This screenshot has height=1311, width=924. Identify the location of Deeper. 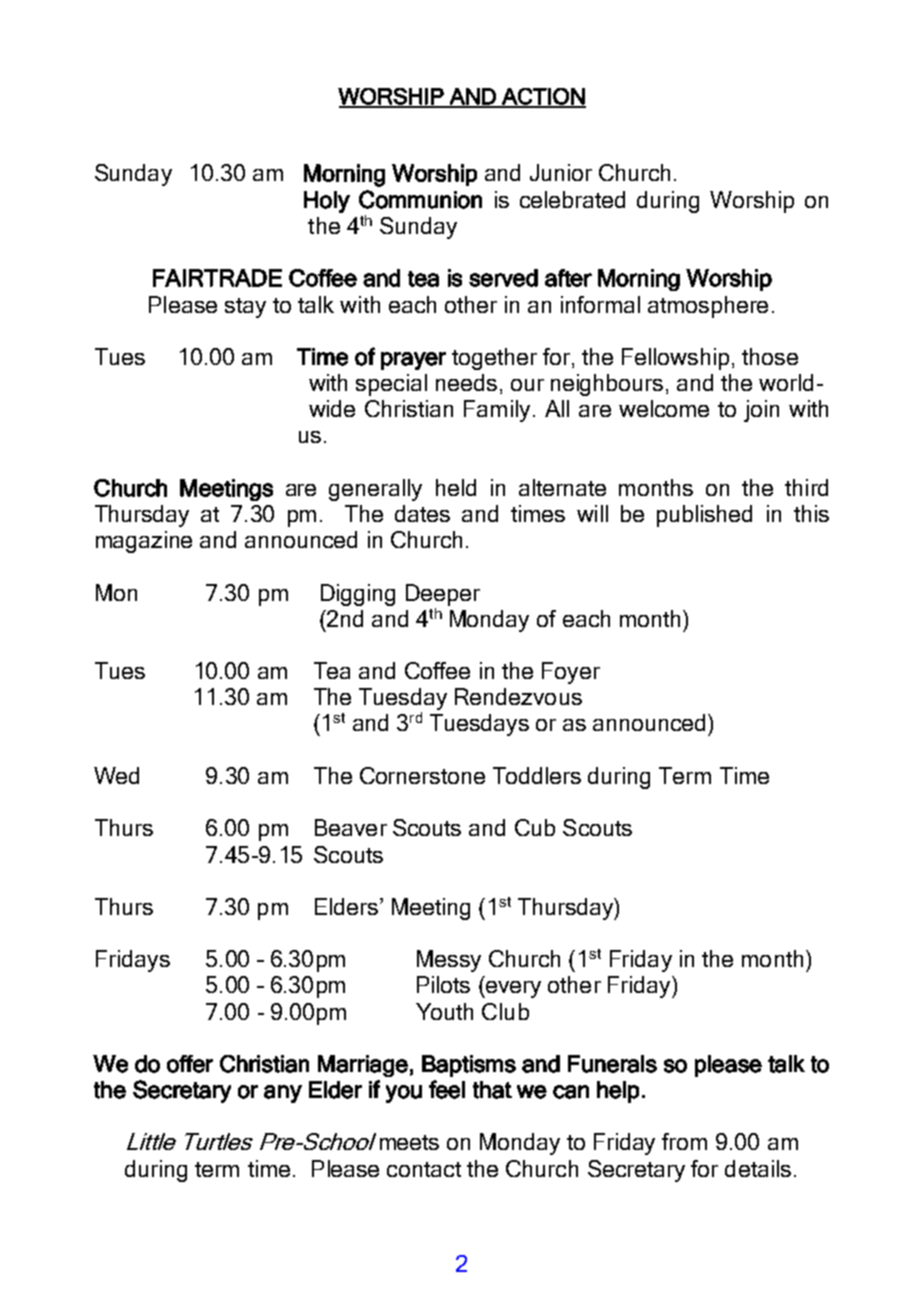
(443, 595).
